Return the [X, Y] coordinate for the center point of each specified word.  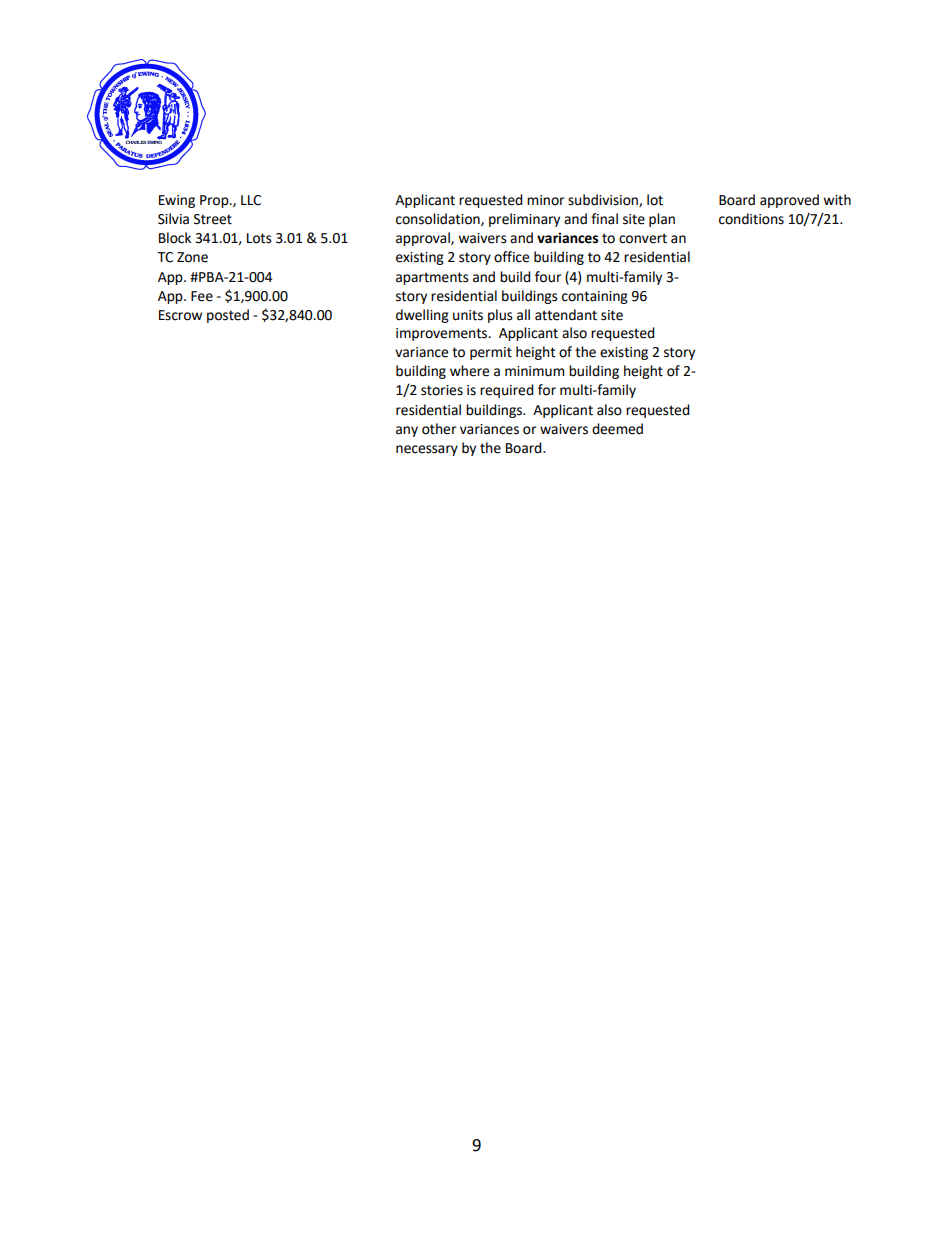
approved [789, 201]
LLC [251, 200]
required [507, 391]
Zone [192, 257]
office [511, 257]
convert [643, 238]
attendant [566, 315]
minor [545, 200]
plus [500, 316]
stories [442, 390]
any [407, 431]
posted [228, 316]
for [547, 390]
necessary [427, 450]
